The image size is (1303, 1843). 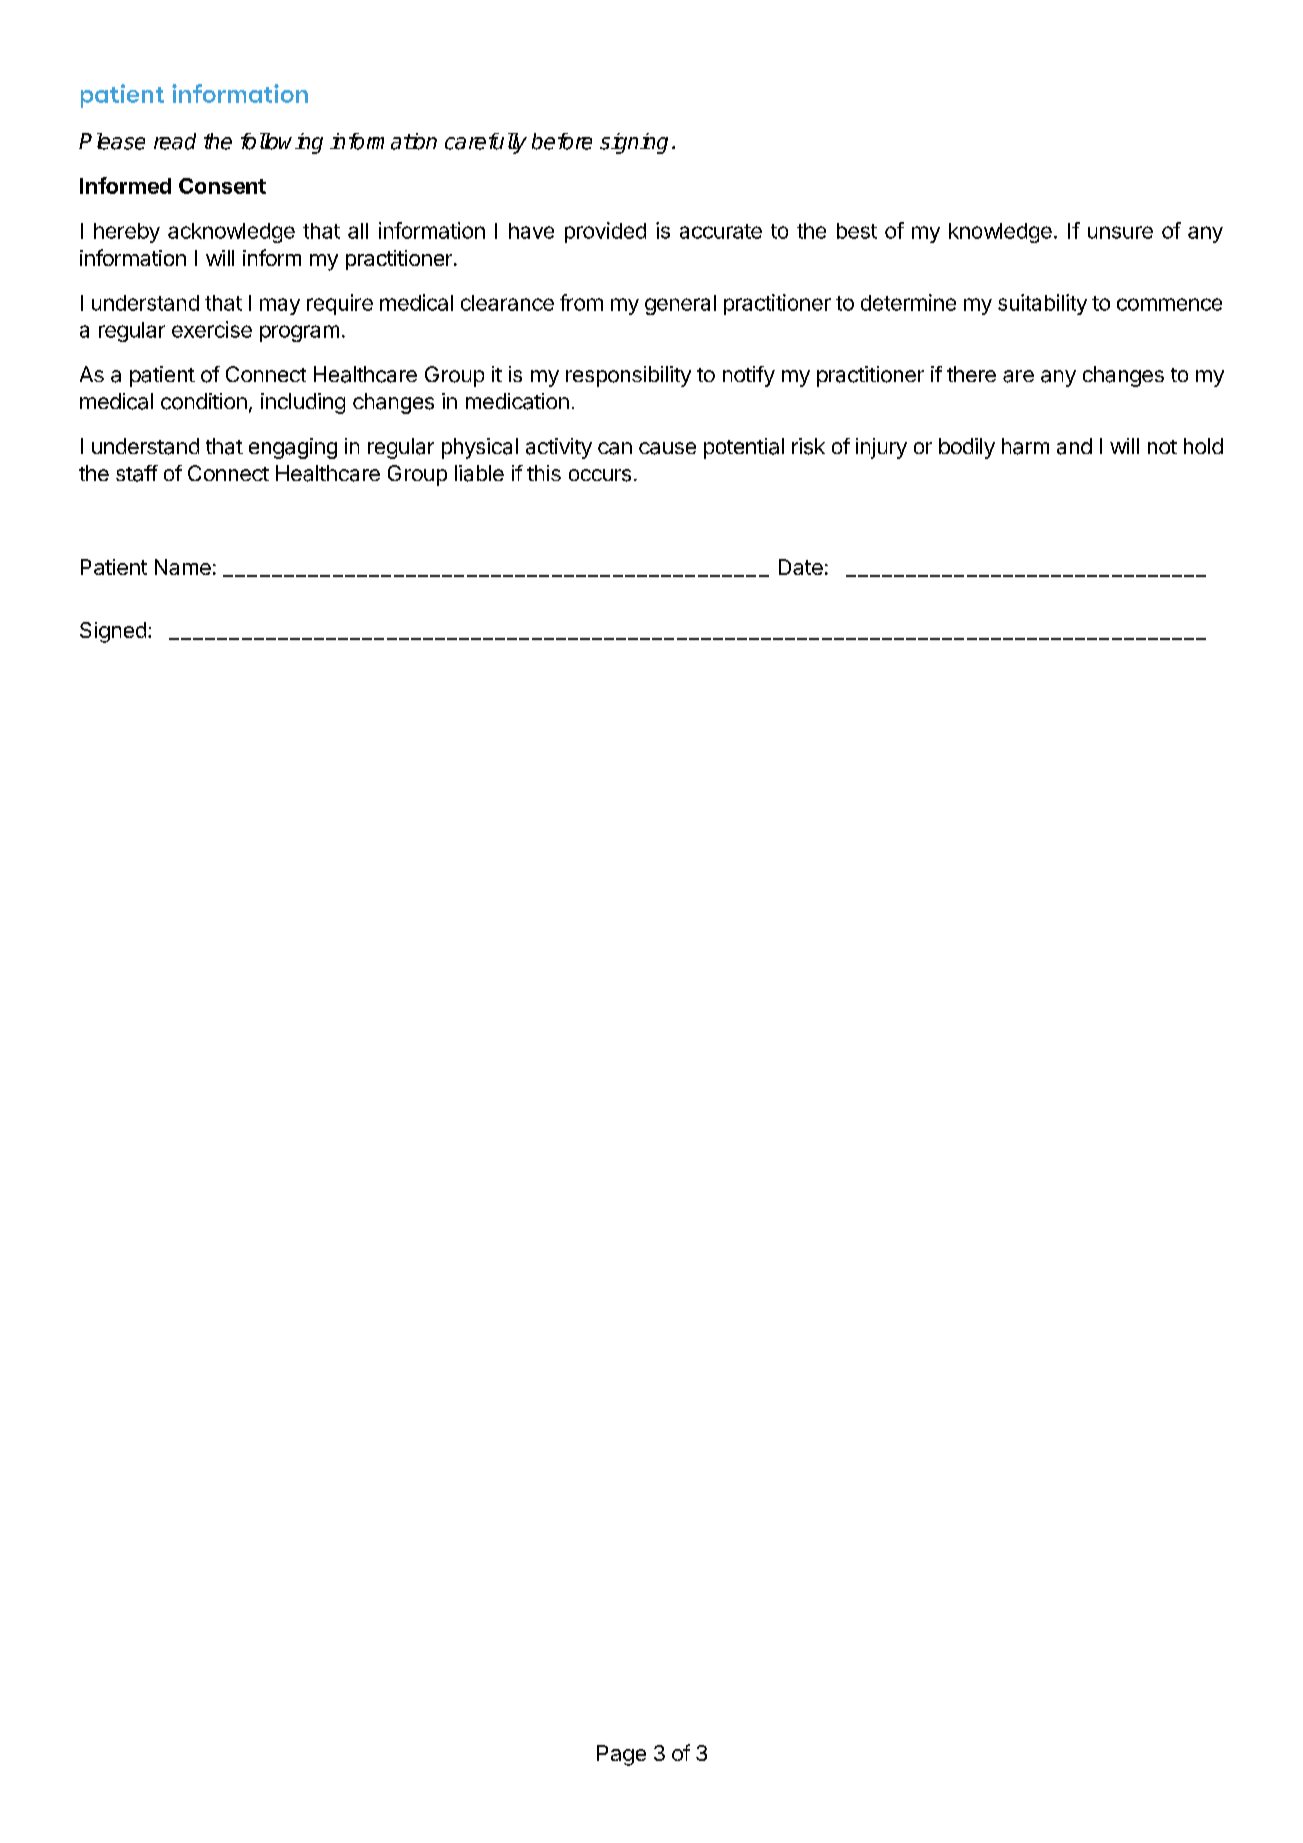 What do you see at coordinates (634, 143) in the page?
I see `signing` at bounding box center [634, 143].
